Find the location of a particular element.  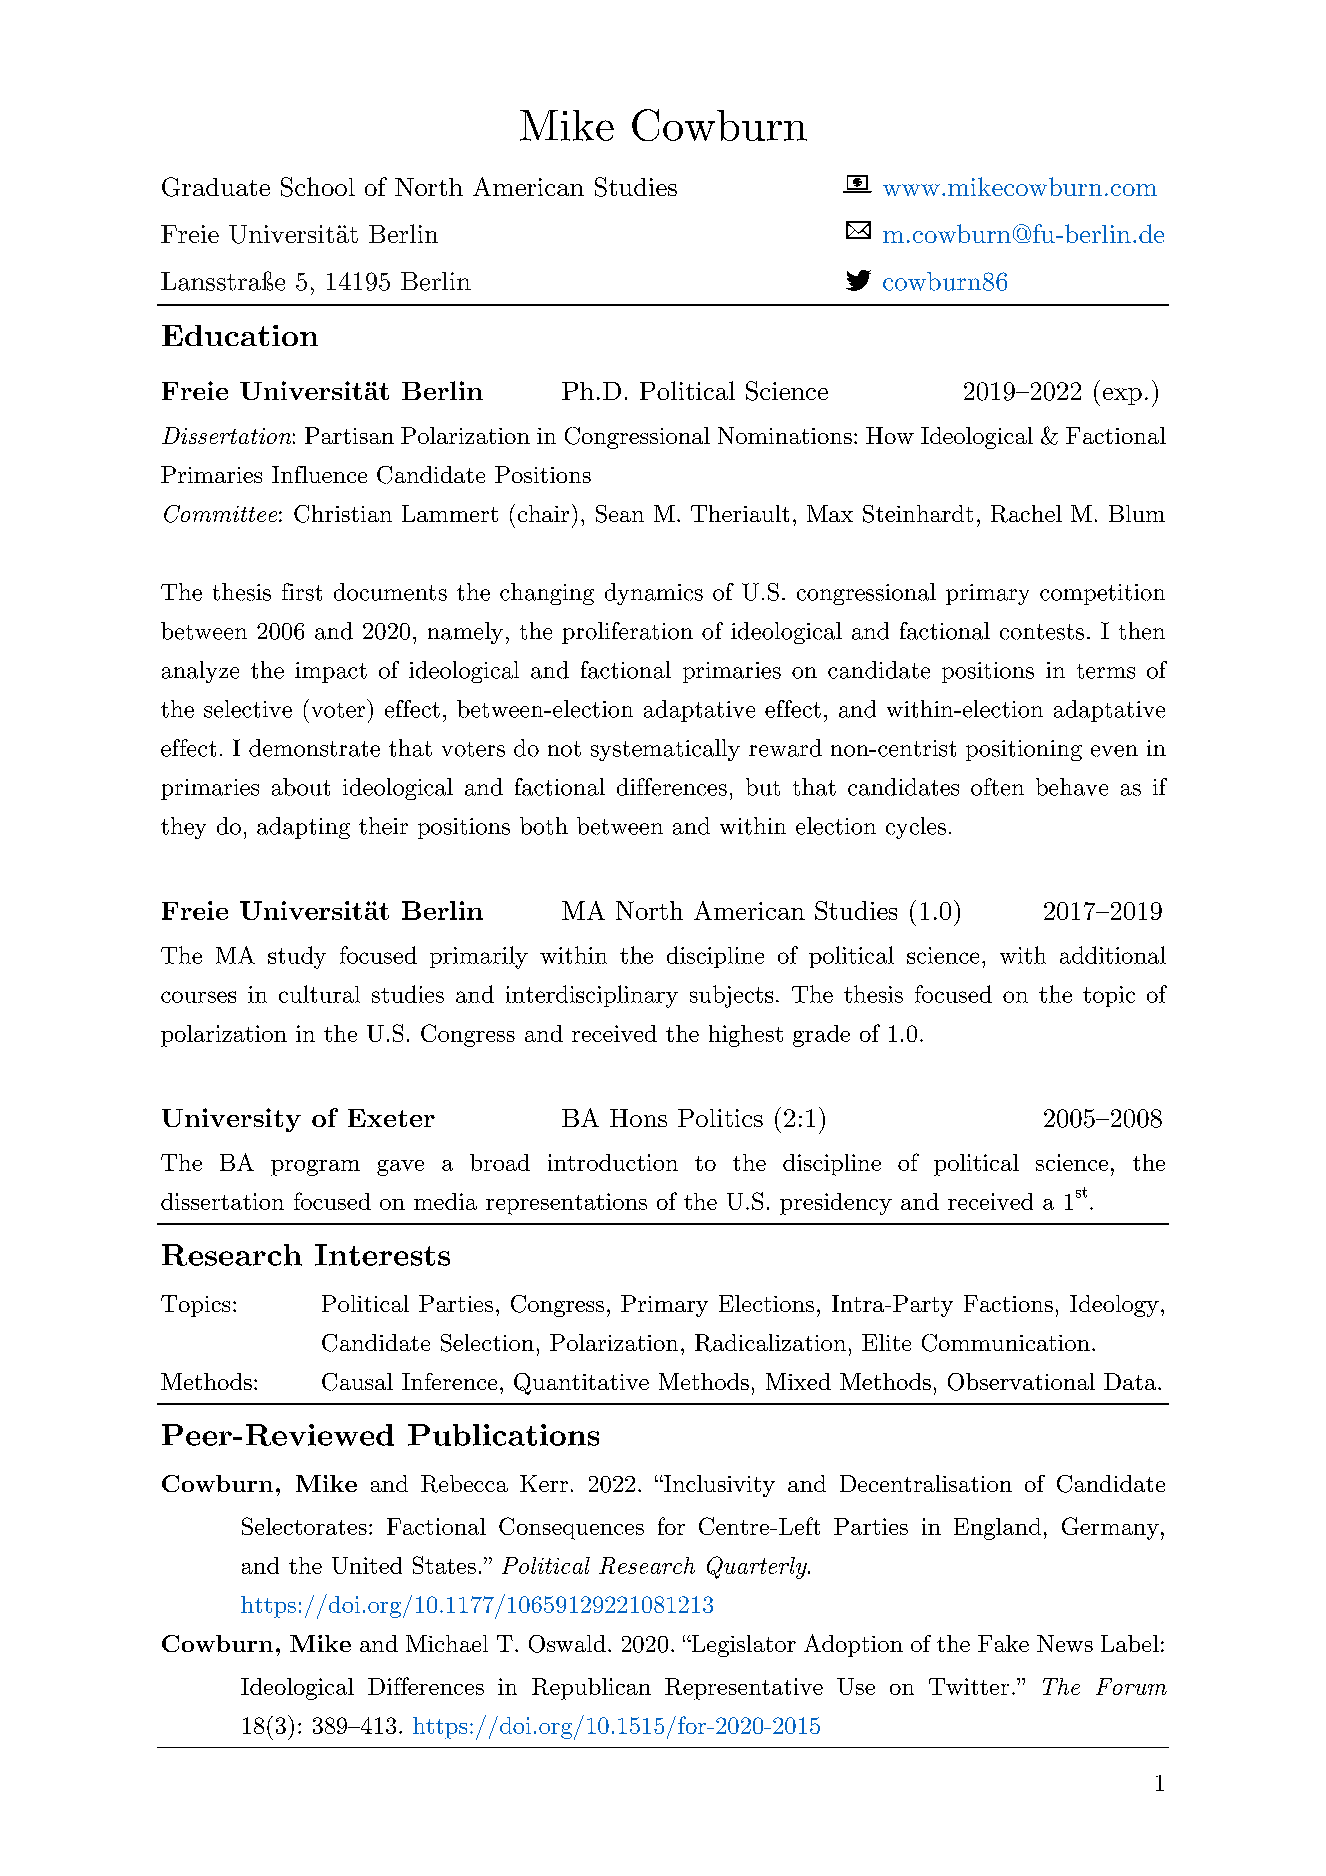

Nominations is located at coordinates (785, 435).
